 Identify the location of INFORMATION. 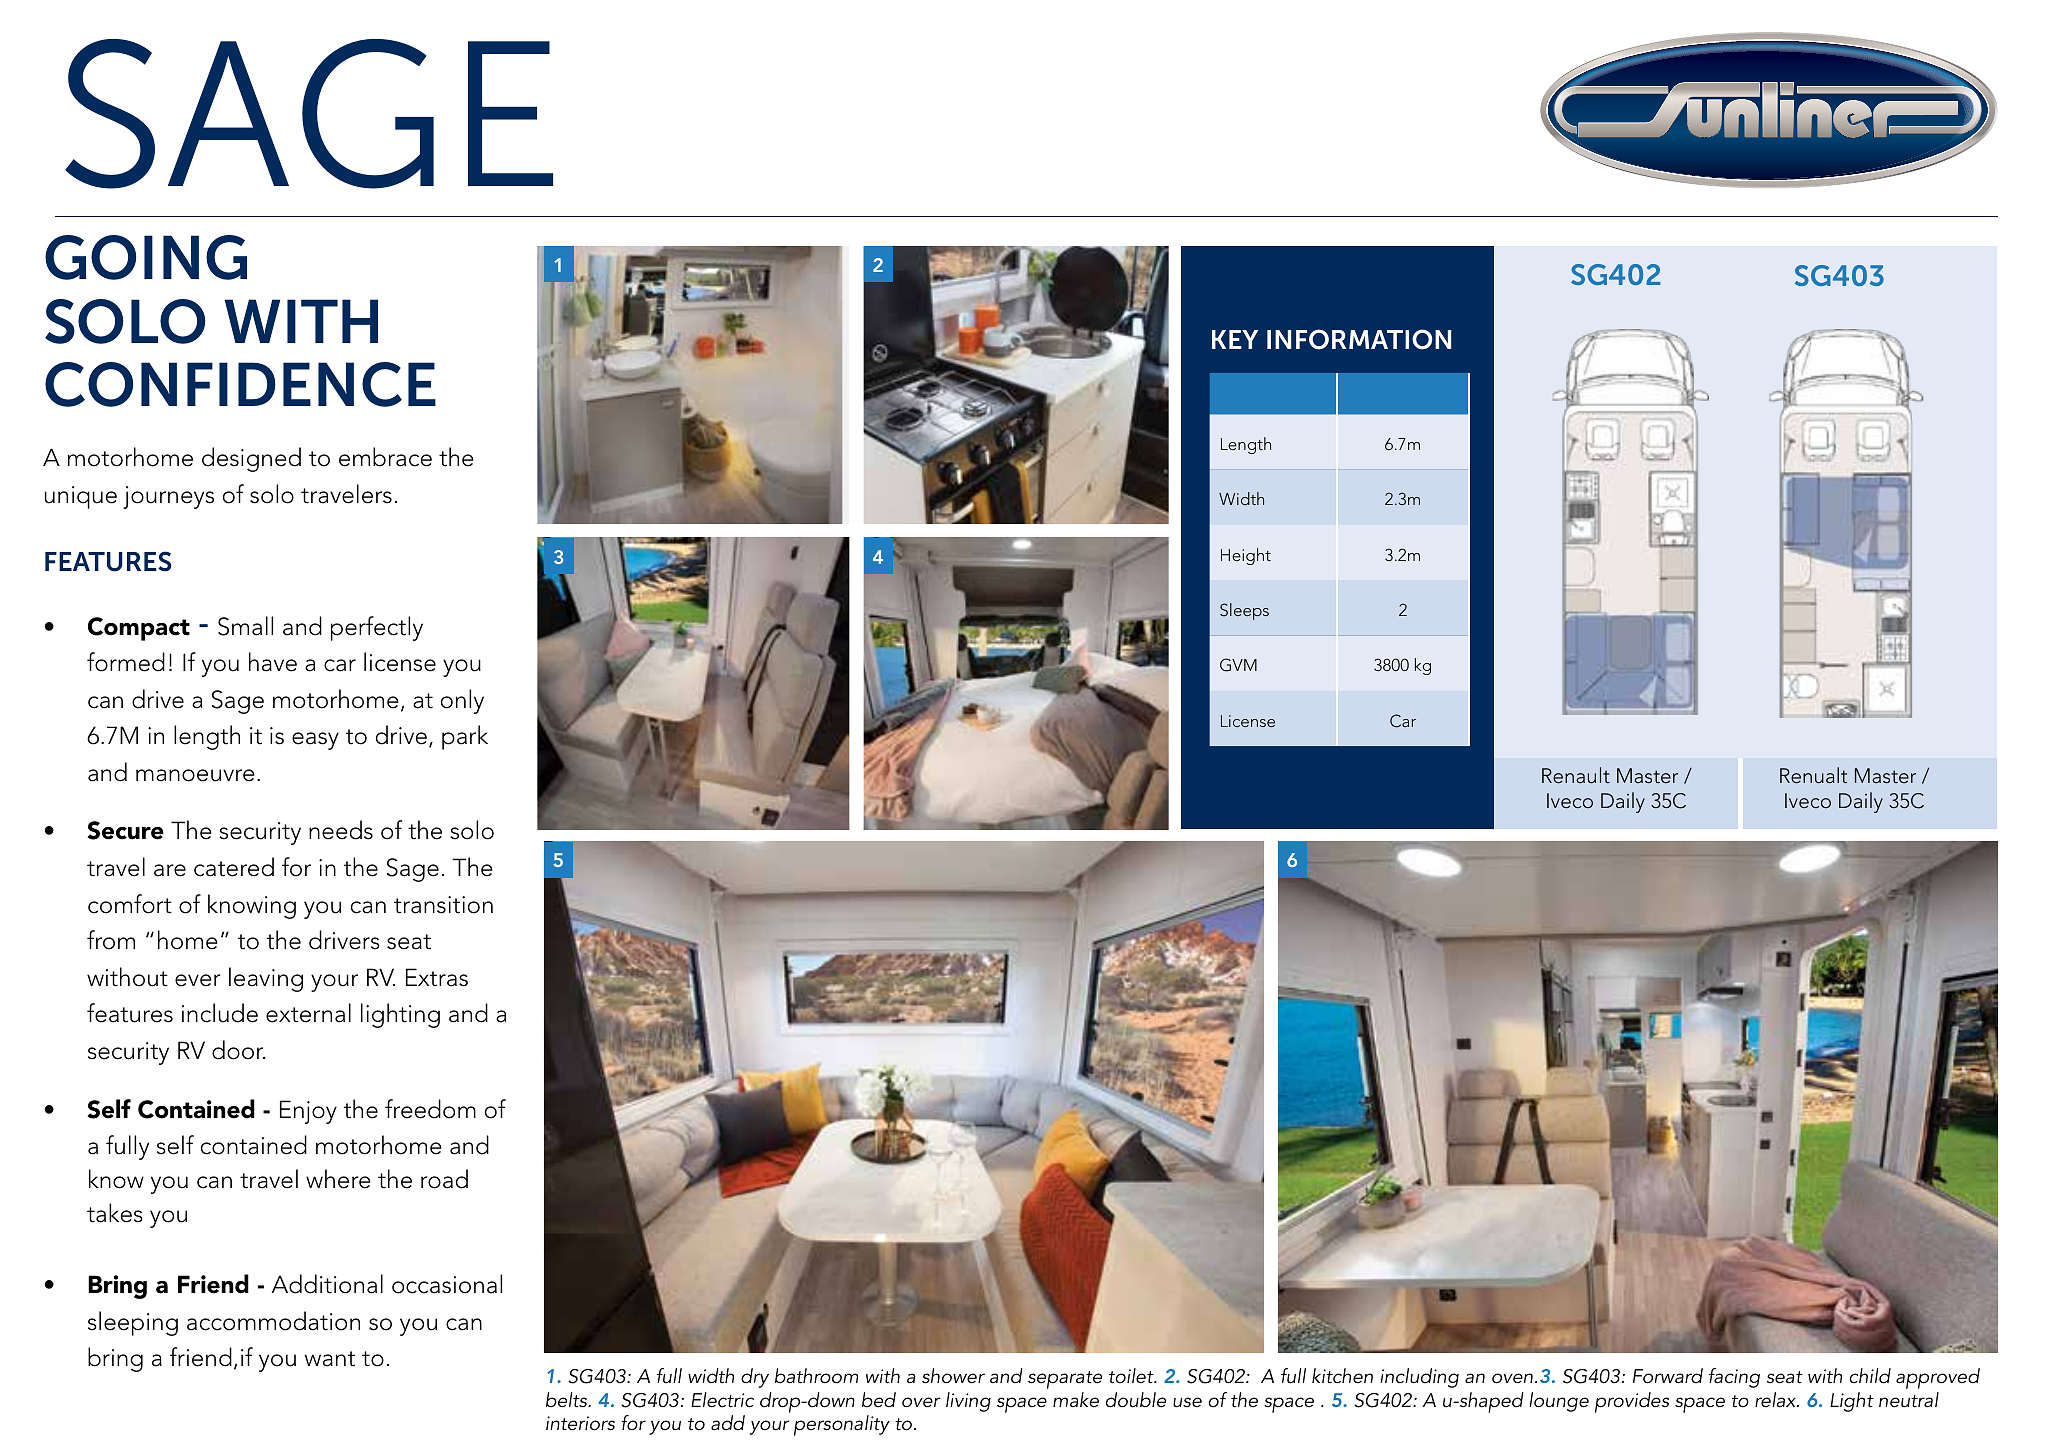
(1359, 339).
